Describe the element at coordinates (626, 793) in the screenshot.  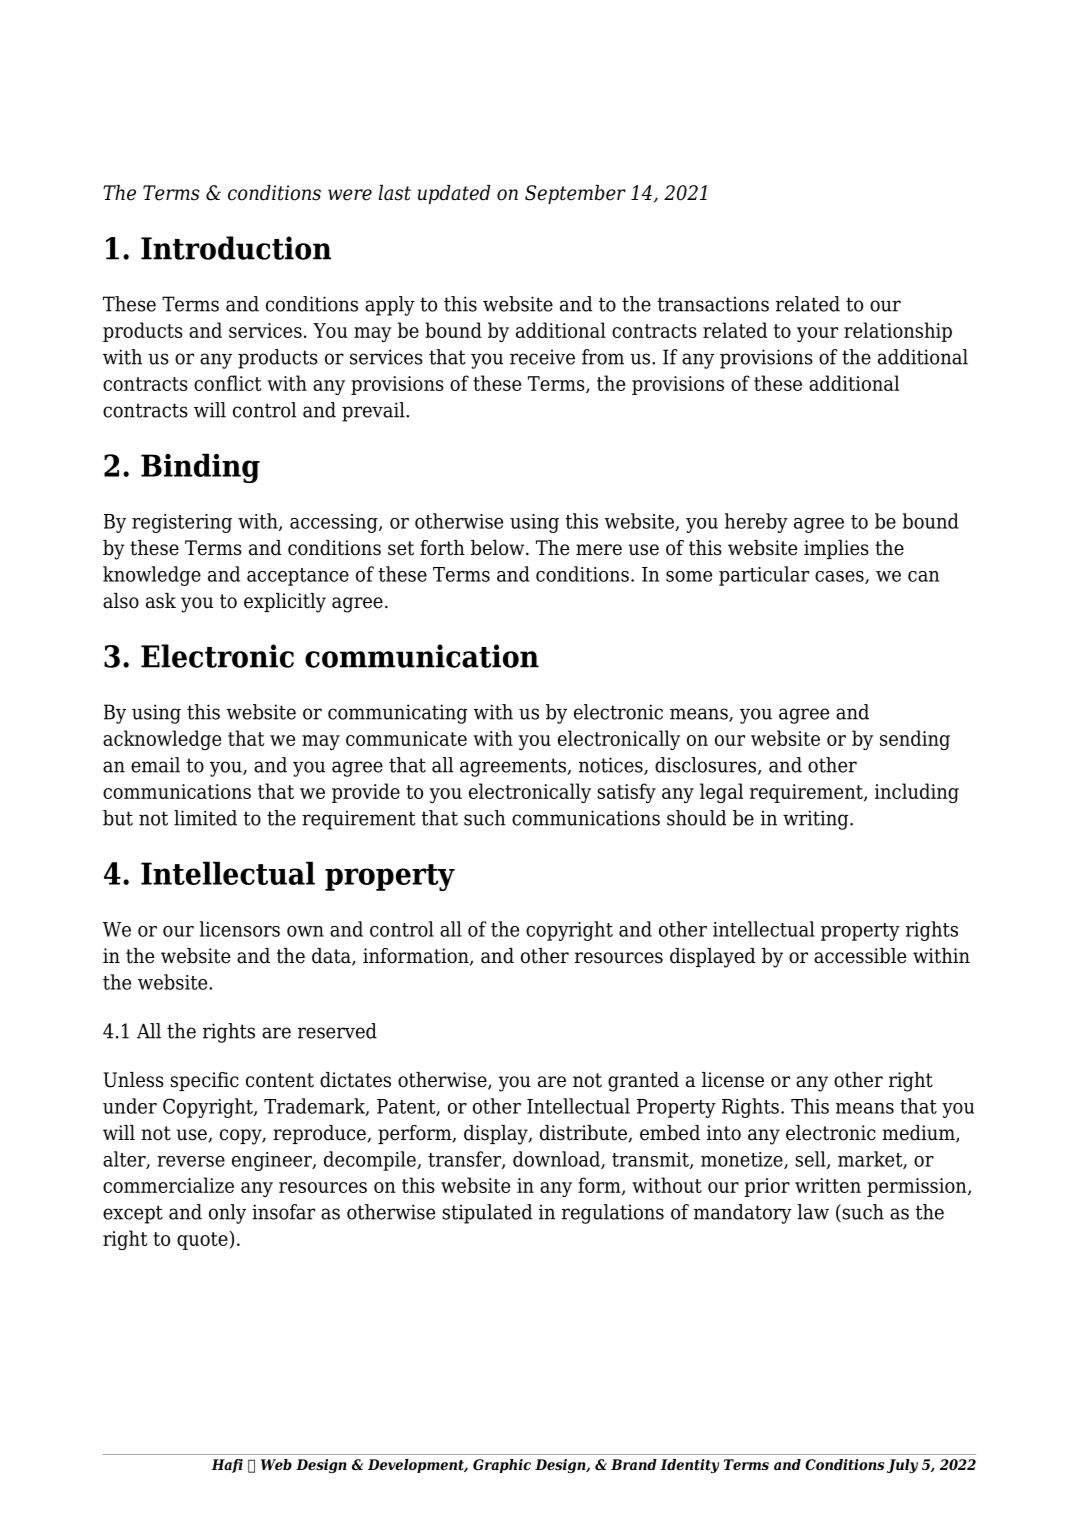
I see `satisfy` at that location.
